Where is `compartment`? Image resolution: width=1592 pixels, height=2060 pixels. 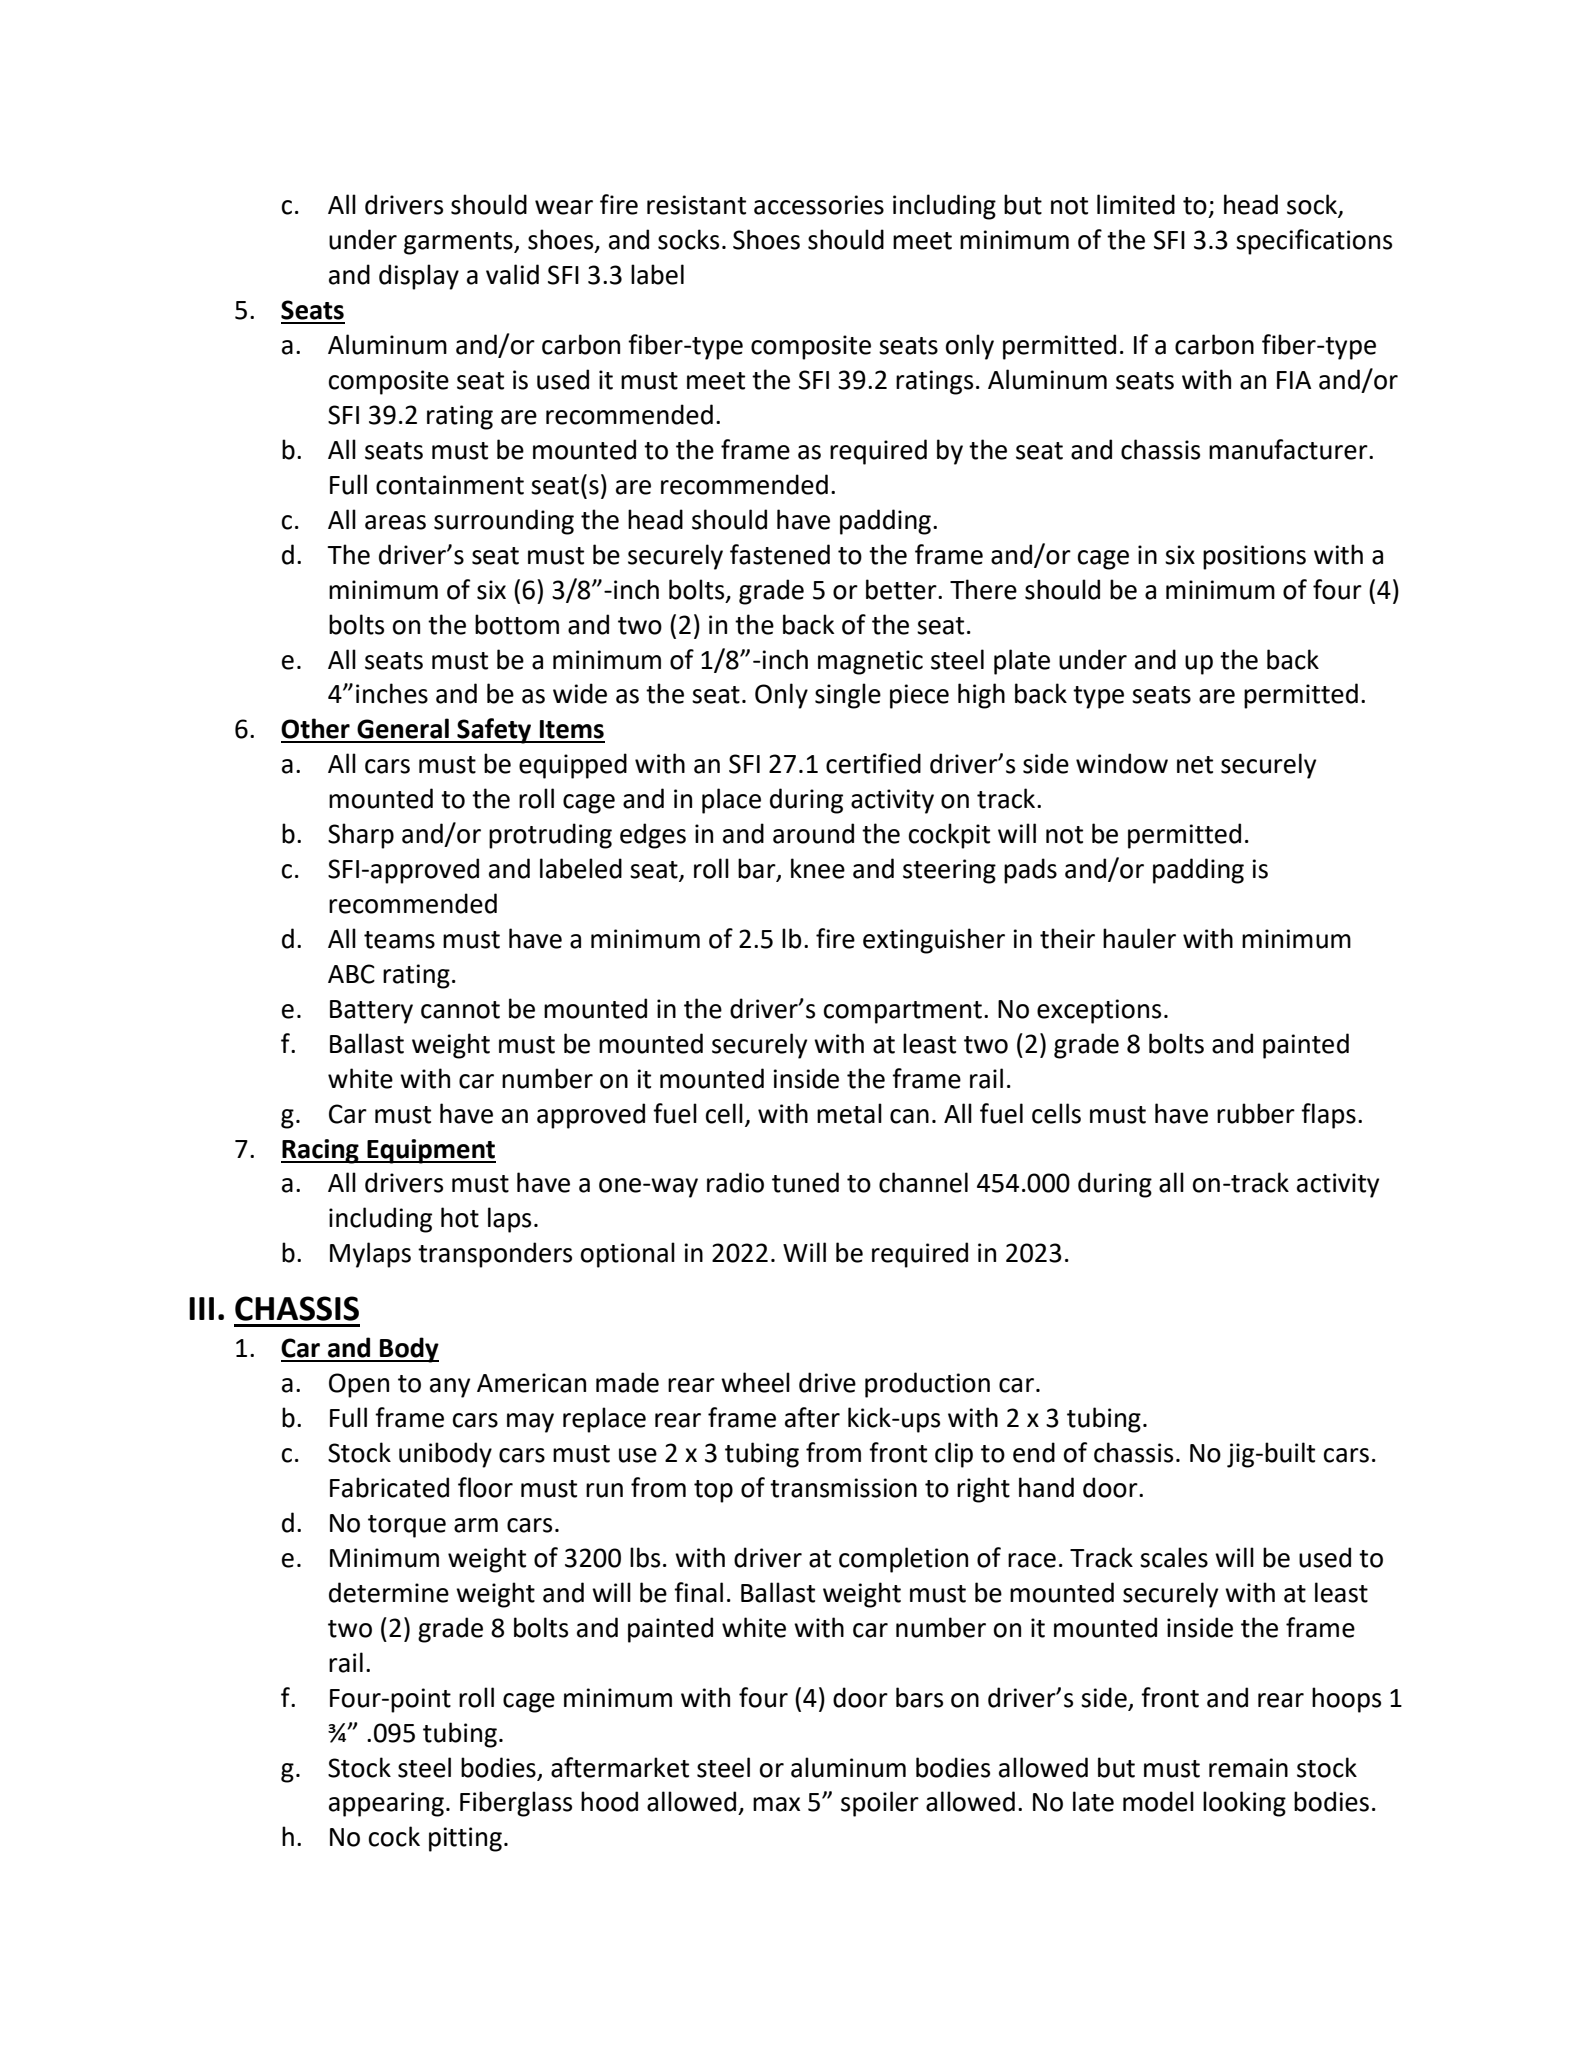 compartment is located at coordinates (903, 1012).
